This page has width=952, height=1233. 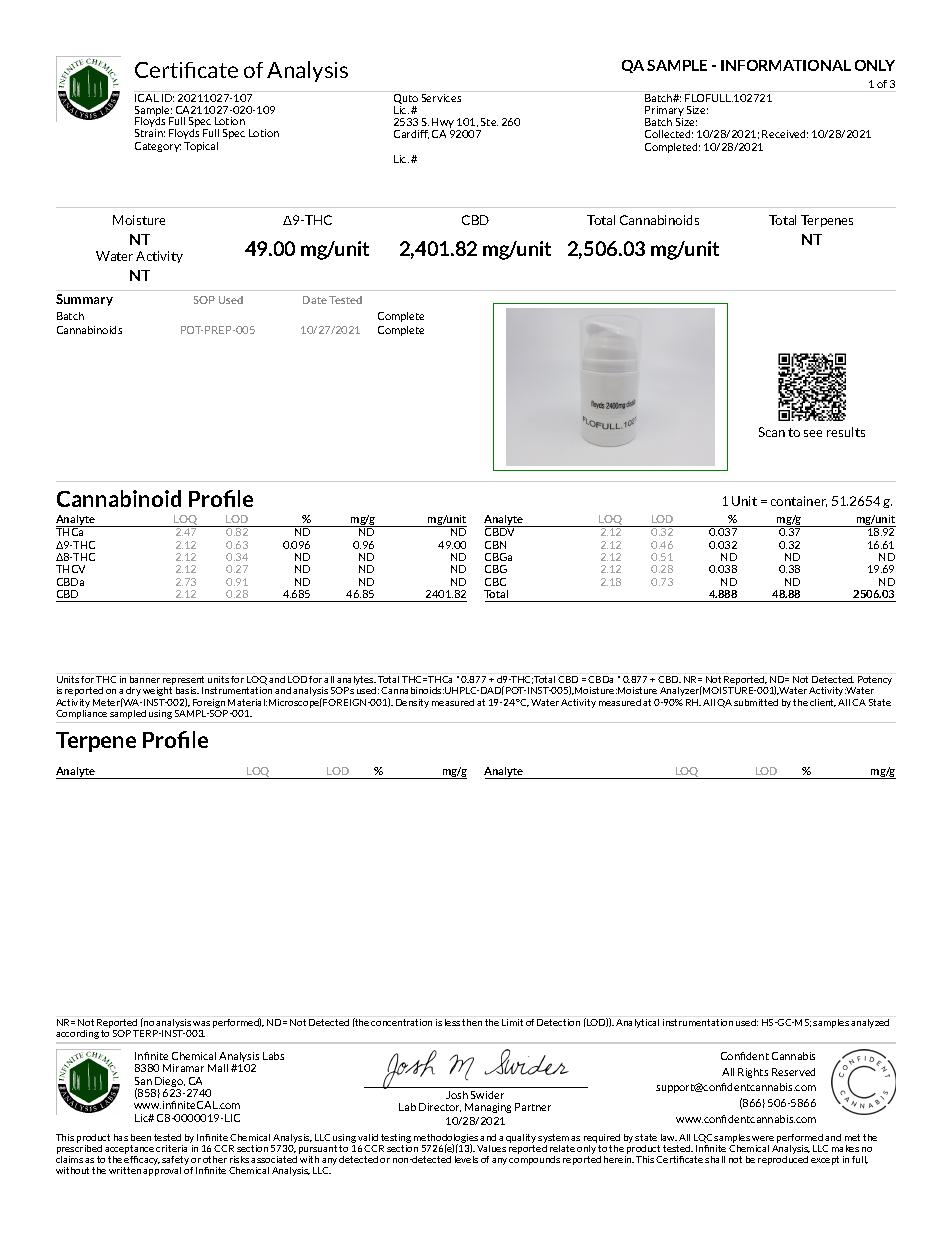 What do you see at coordinates (772, 432) in the page?
I see `Scan` at bounding box center [772, 432].
